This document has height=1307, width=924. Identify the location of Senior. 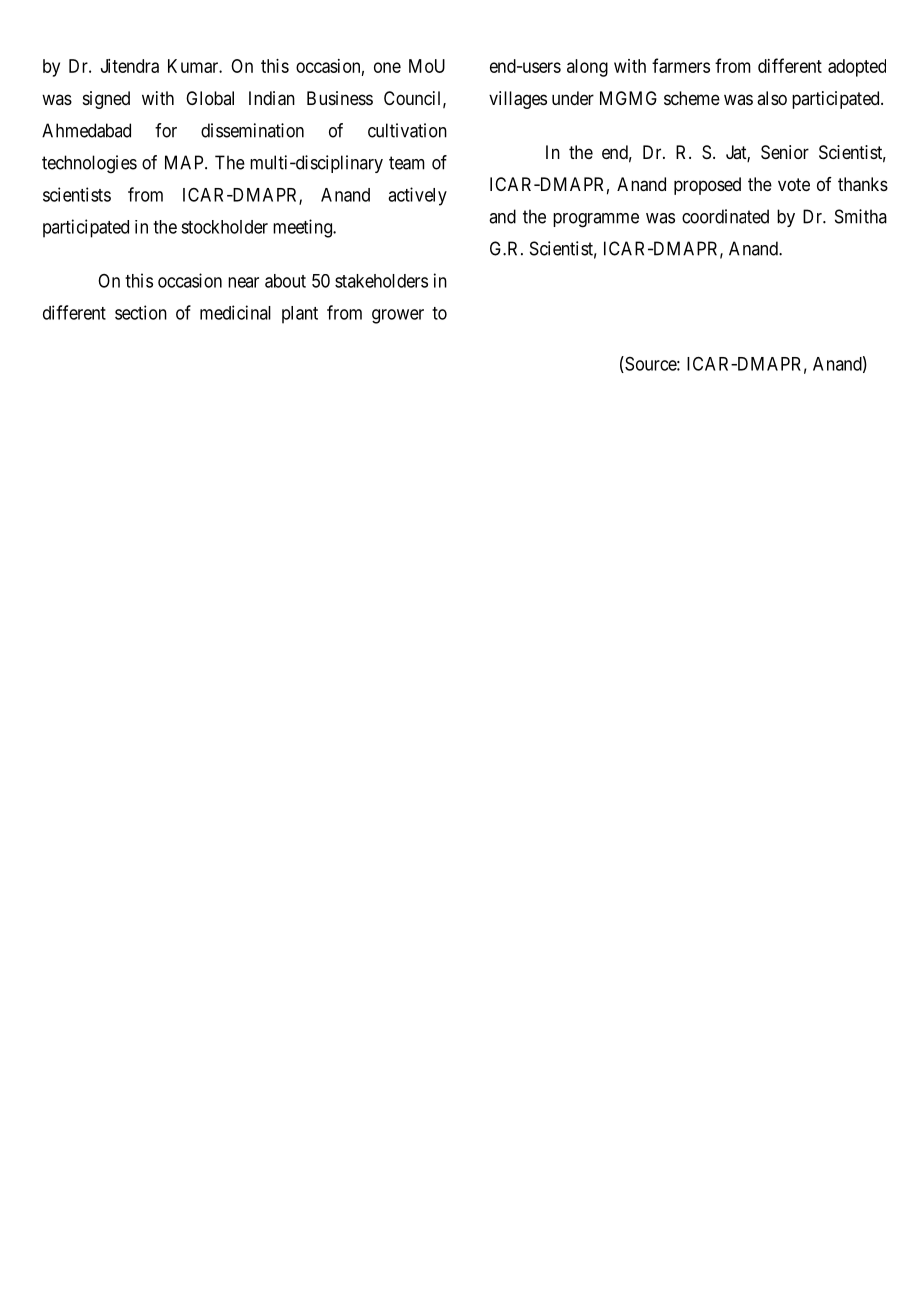
(785, 152).
